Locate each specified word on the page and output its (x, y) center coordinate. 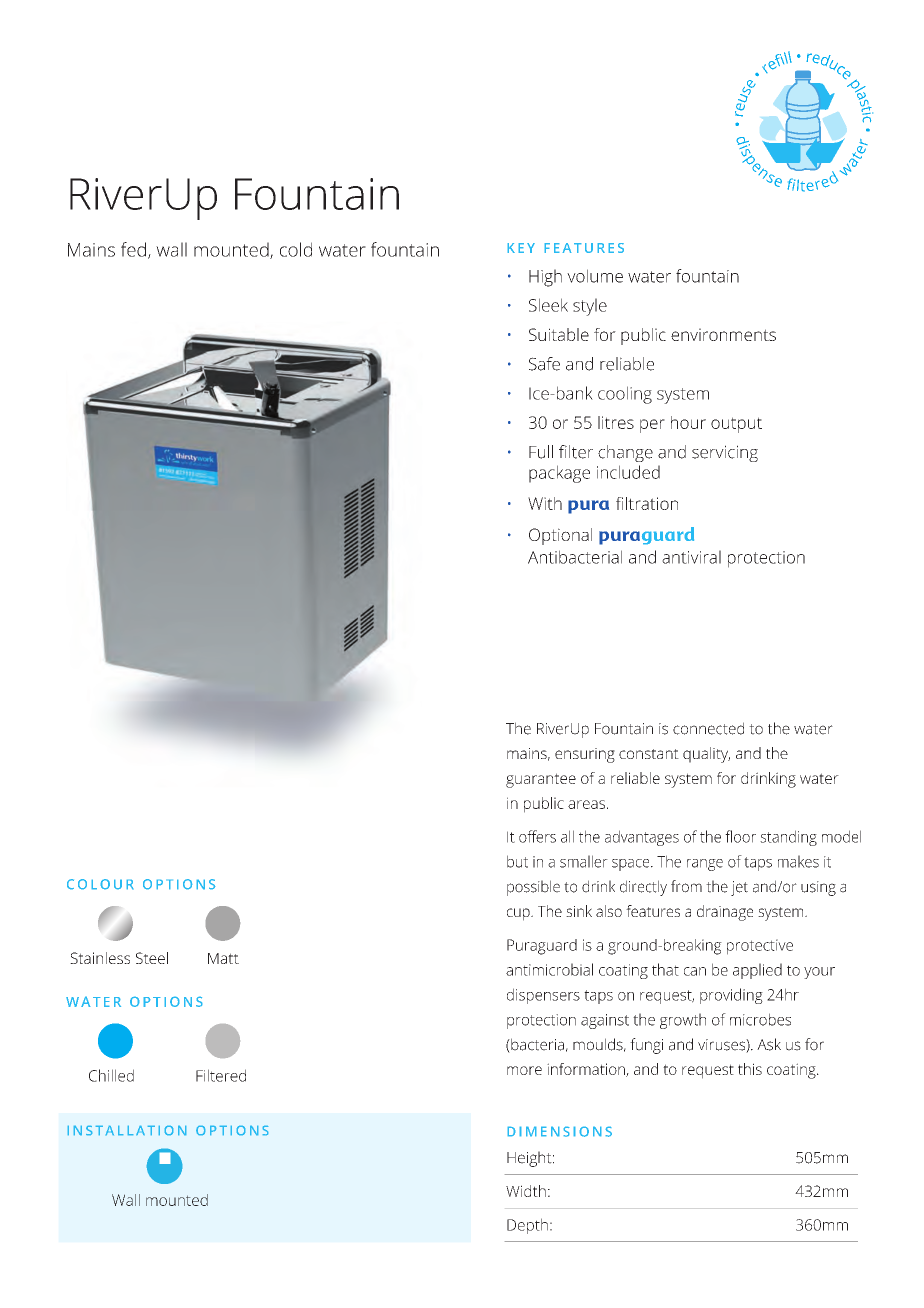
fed (133, 249)
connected (708, 728)
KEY (521, 248)
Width (526, 1191)
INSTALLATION (127, 1130)
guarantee (541, 780)
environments (723, 334)
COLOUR (100, 884)
